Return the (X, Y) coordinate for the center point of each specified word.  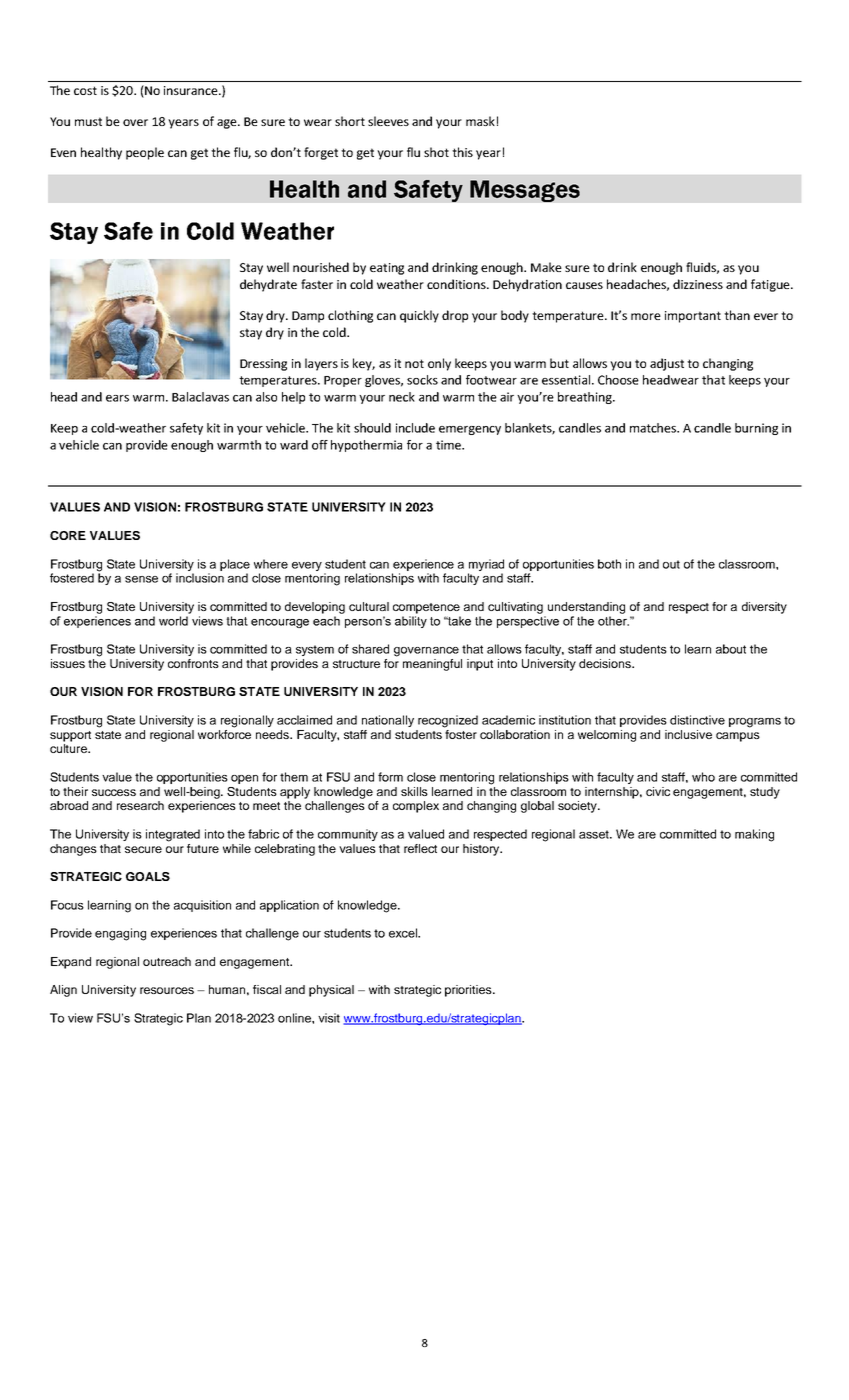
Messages (525, 191)
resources (167, 990)
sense (141, 579)
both (609, 564)
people (145, 153)
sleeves (388, 121)
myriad (486, 565)
